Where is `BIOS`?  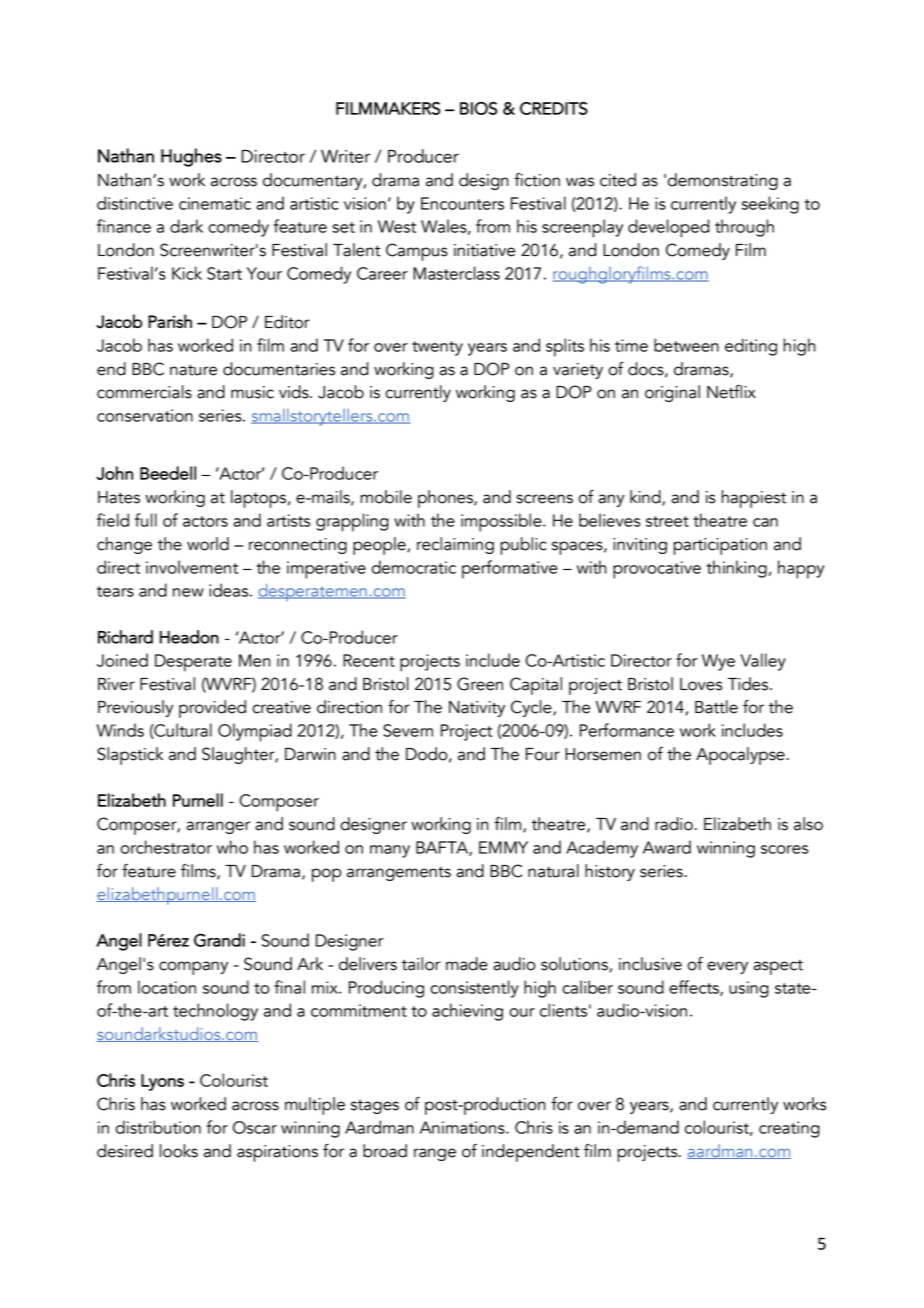
BIOS is located at coordinates (478, 108).
